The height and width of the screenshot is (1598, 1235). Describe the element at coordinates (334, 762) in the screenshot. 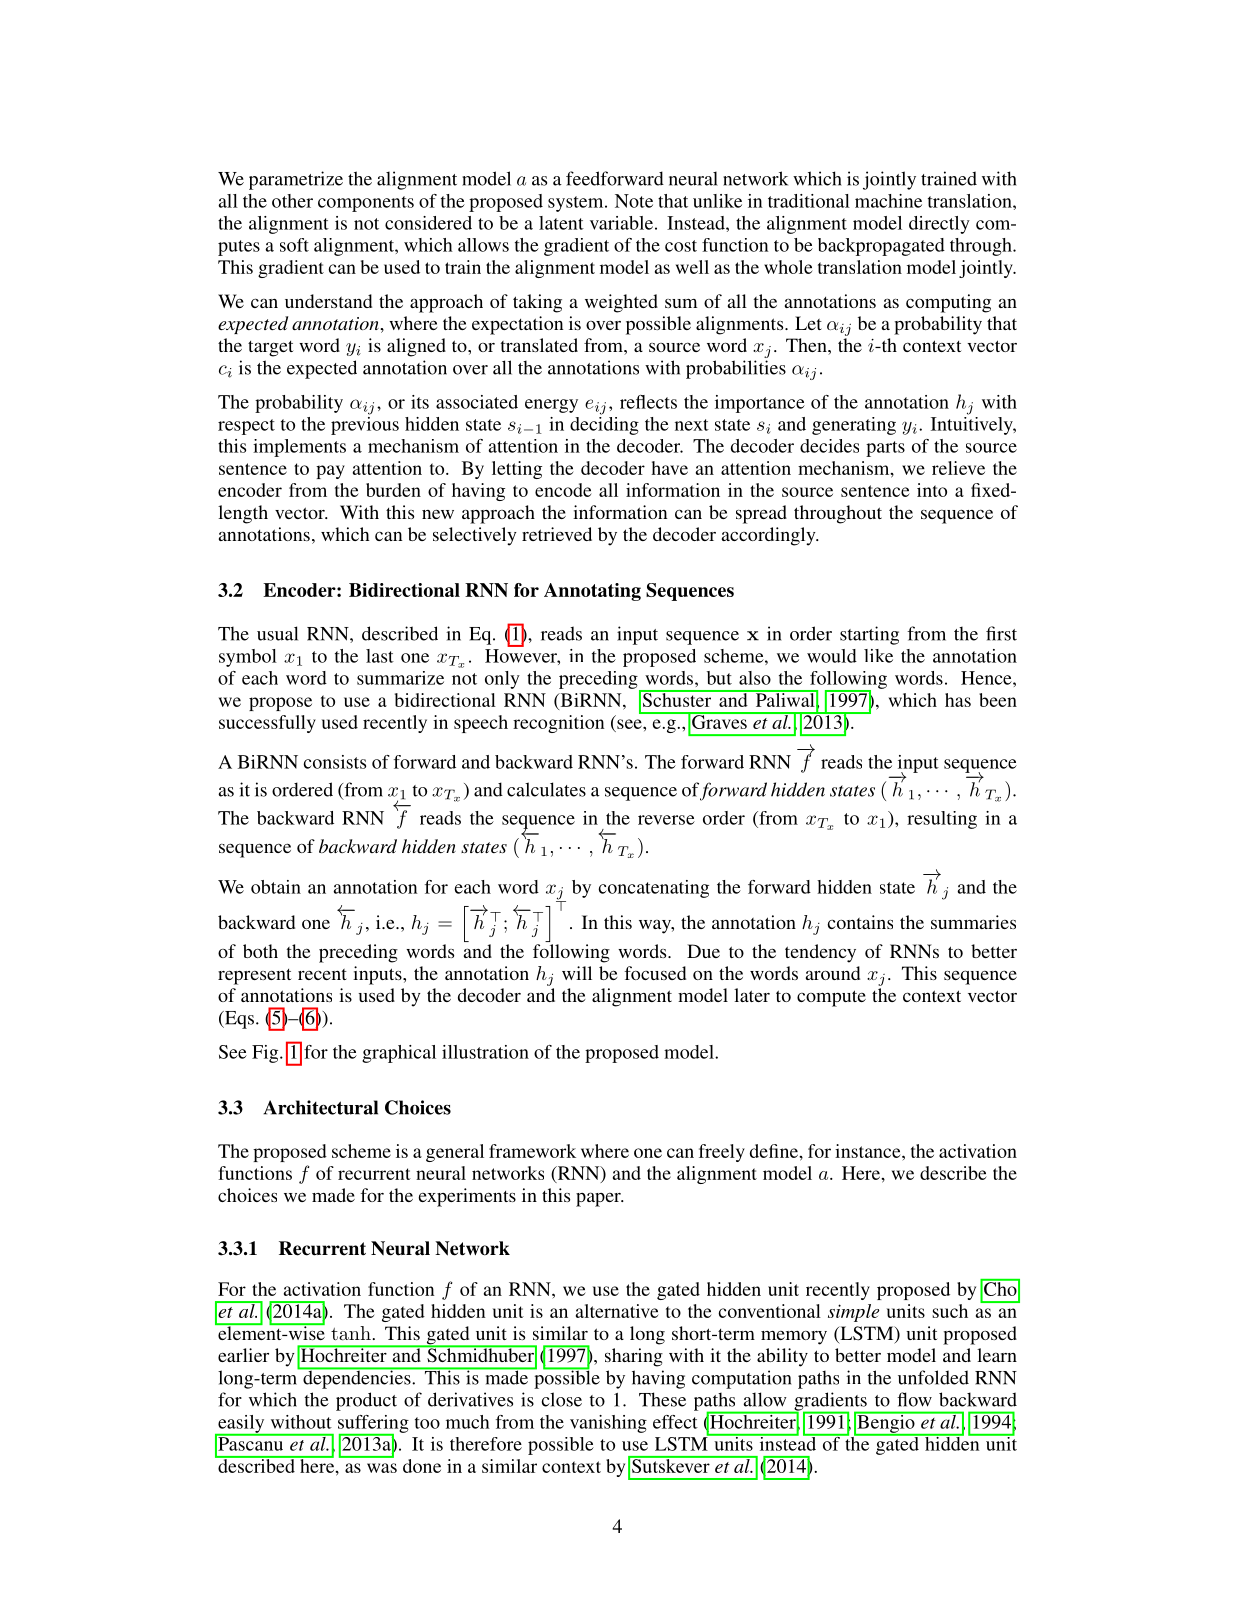

I see `consists` at that location.
